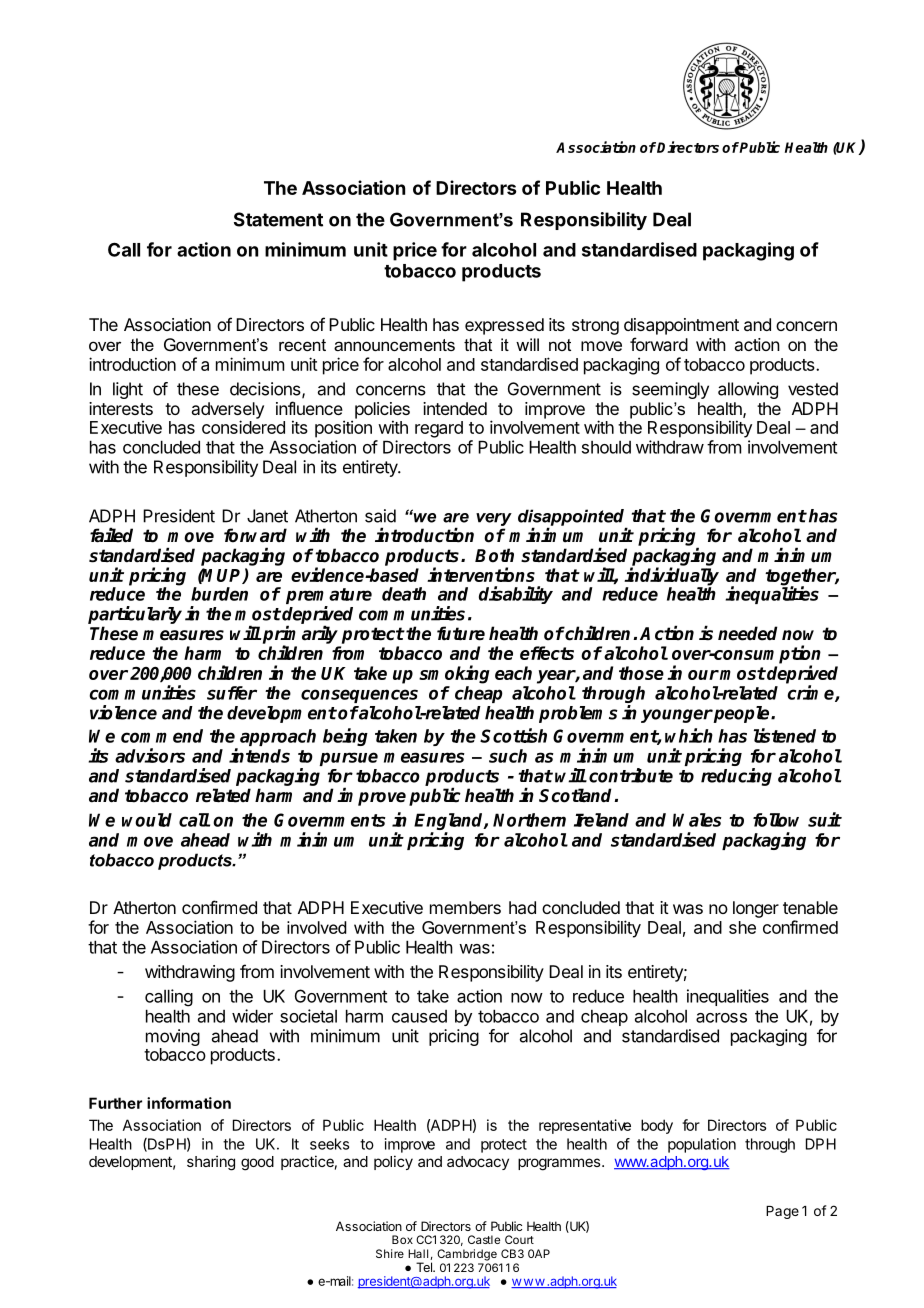 Image resolution: width=924 pixels, height=1308 pixels. I want to click on Statement, so click(278, 219).
